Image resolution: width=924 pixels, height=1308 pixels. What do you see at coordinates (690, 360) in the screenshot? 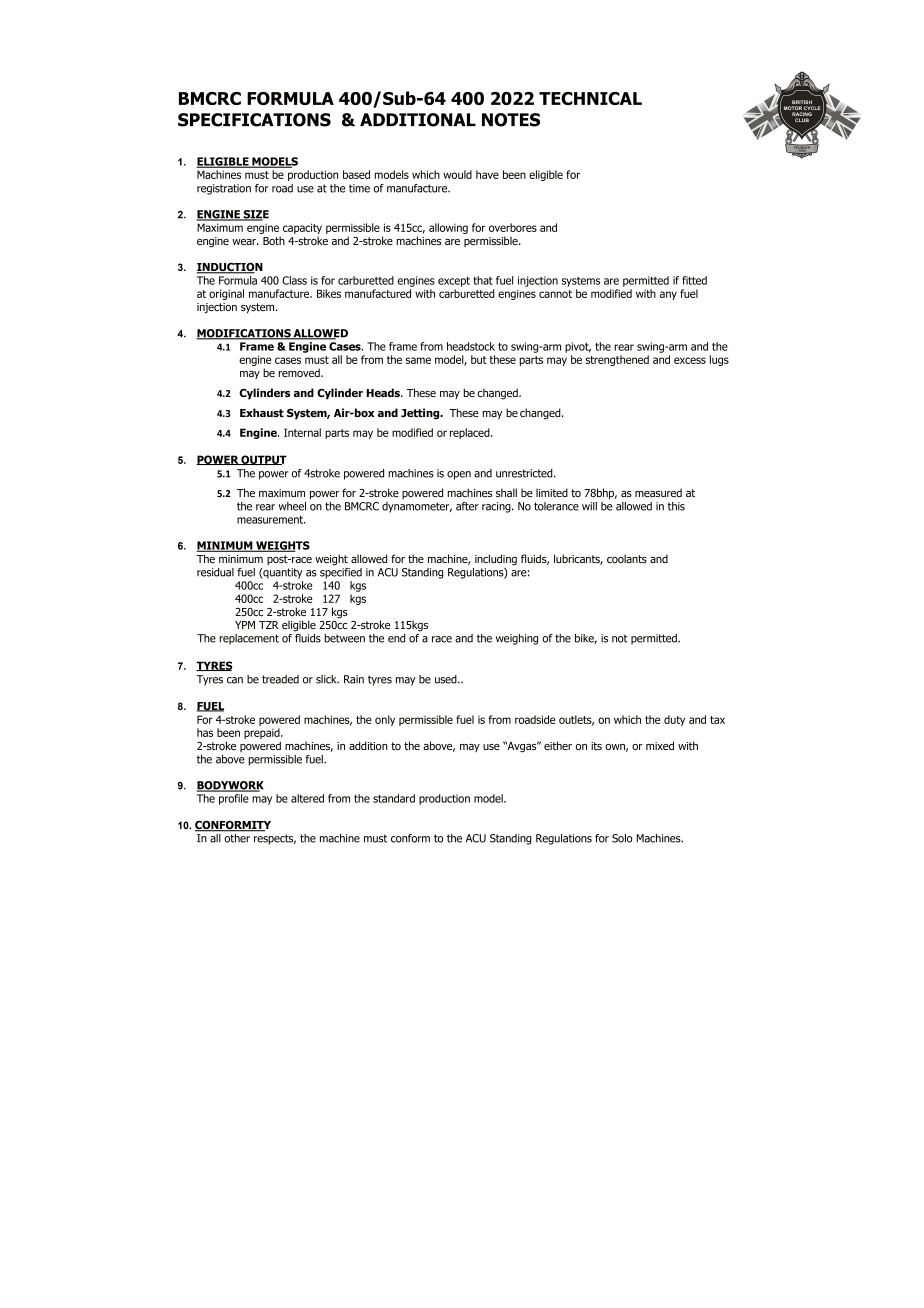
I see `excess` at bounding box center [690, 360].
